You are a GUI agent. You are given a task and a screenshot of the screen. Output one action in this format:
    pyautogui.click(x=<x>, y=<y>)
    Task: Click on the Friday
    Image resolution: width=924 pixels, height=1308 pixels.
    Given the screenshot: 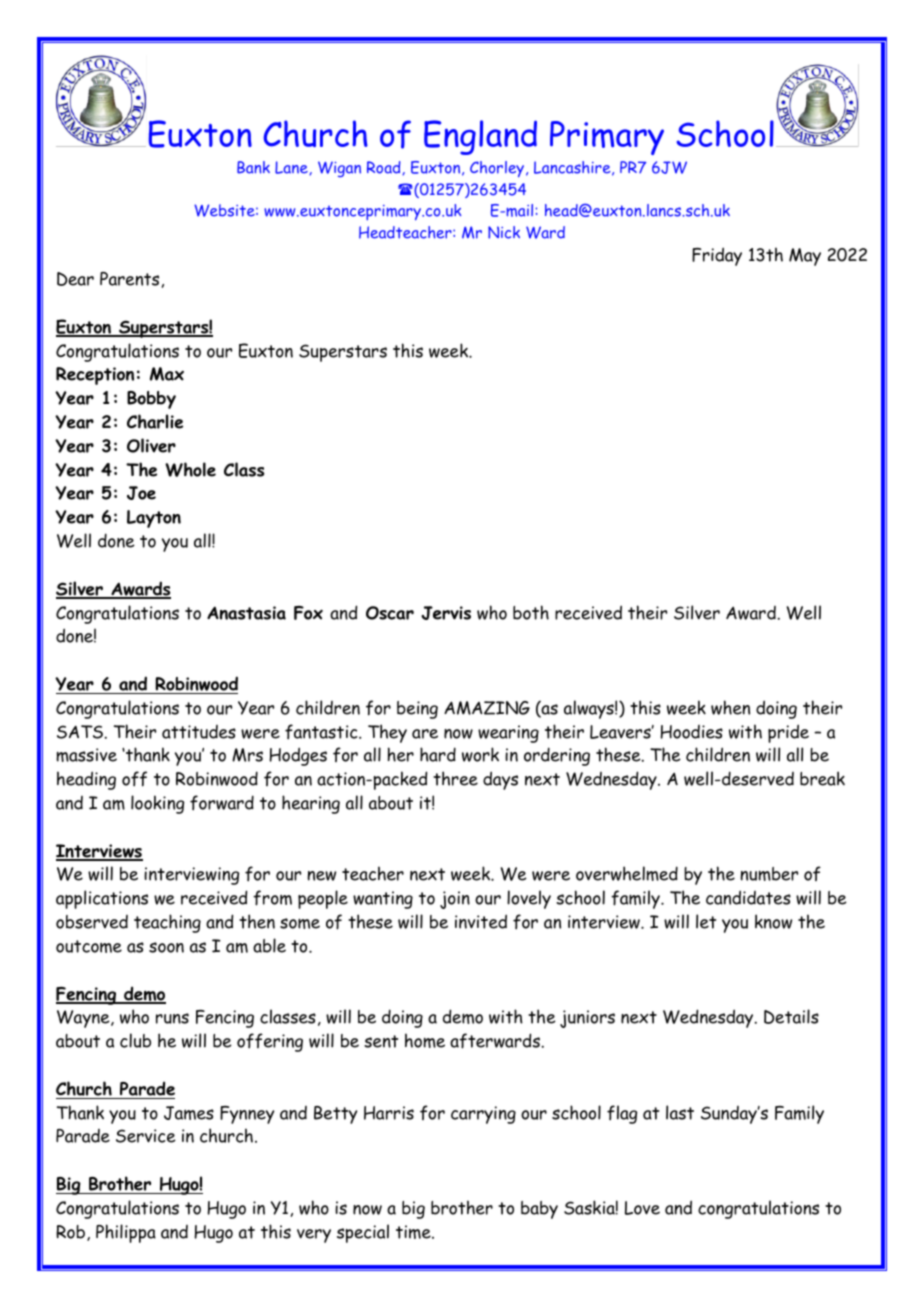 What is the action you would take?
    pyautogui.click(x=717, y=256)
